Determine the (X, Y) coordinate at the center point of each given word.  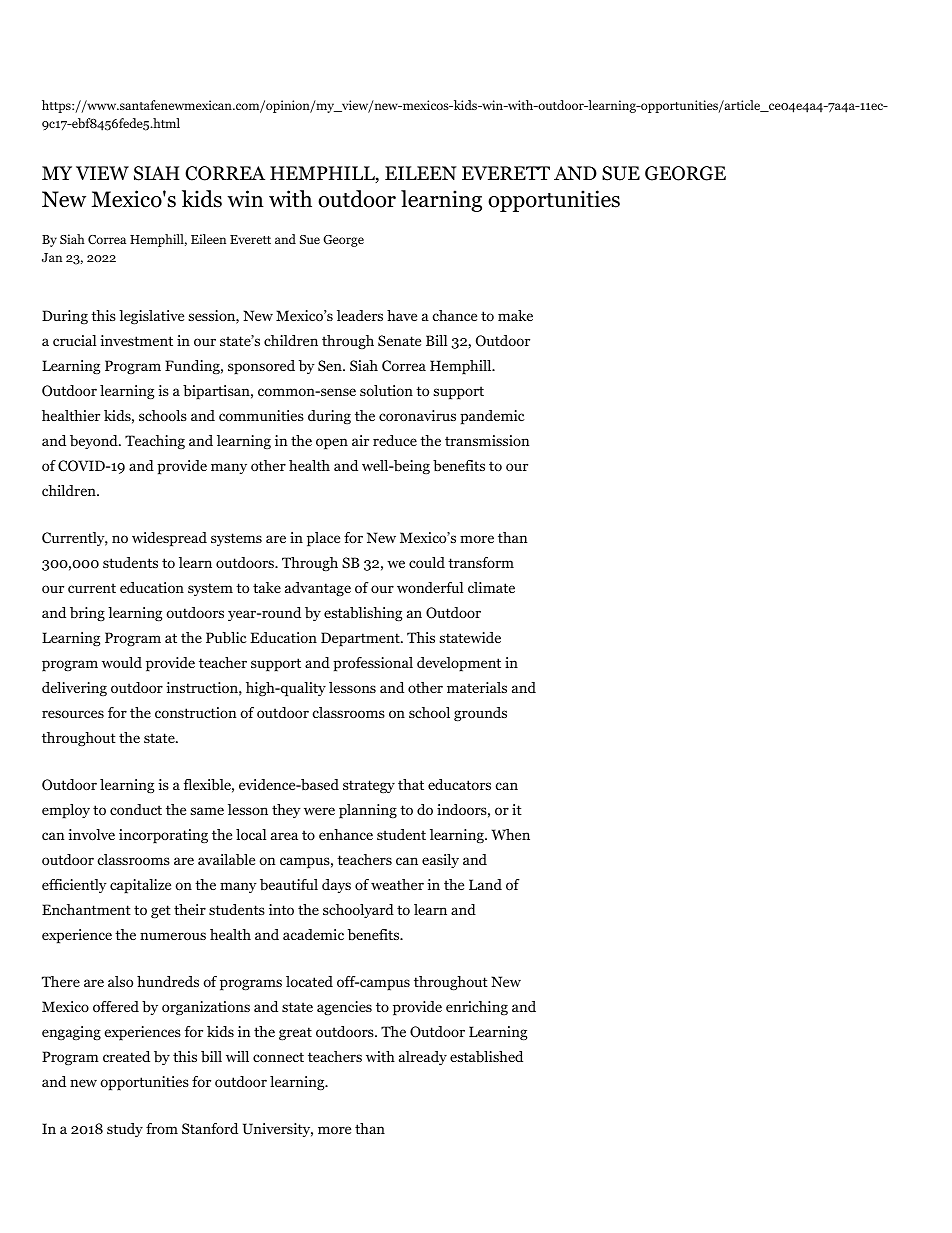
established (486, 1057)
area (284, 836)
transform (481, 562)
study (125, 1130)
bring (87, 614)
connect (278, 1057)
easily (440, 861)
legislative (151, 317)
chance (454, 315)
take (267, 587)
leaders (360, 315)
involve (91, 834)
